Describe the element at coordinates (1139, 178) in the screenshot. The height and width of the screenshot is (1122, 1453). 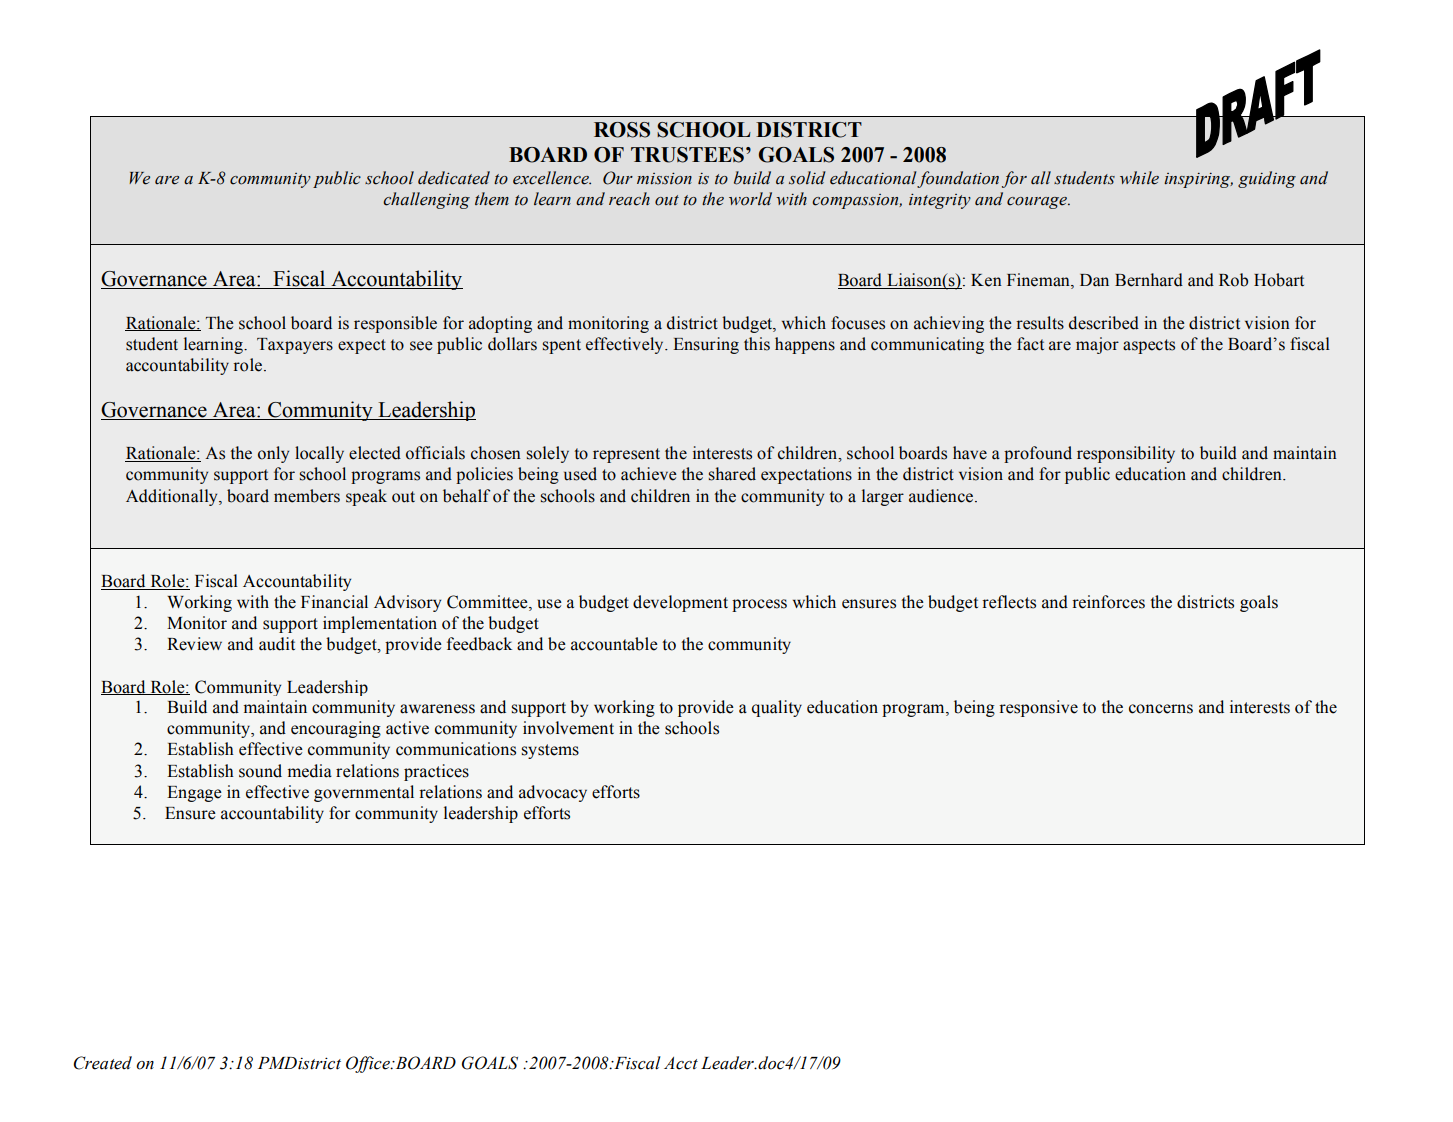
I see `while` at that location.
